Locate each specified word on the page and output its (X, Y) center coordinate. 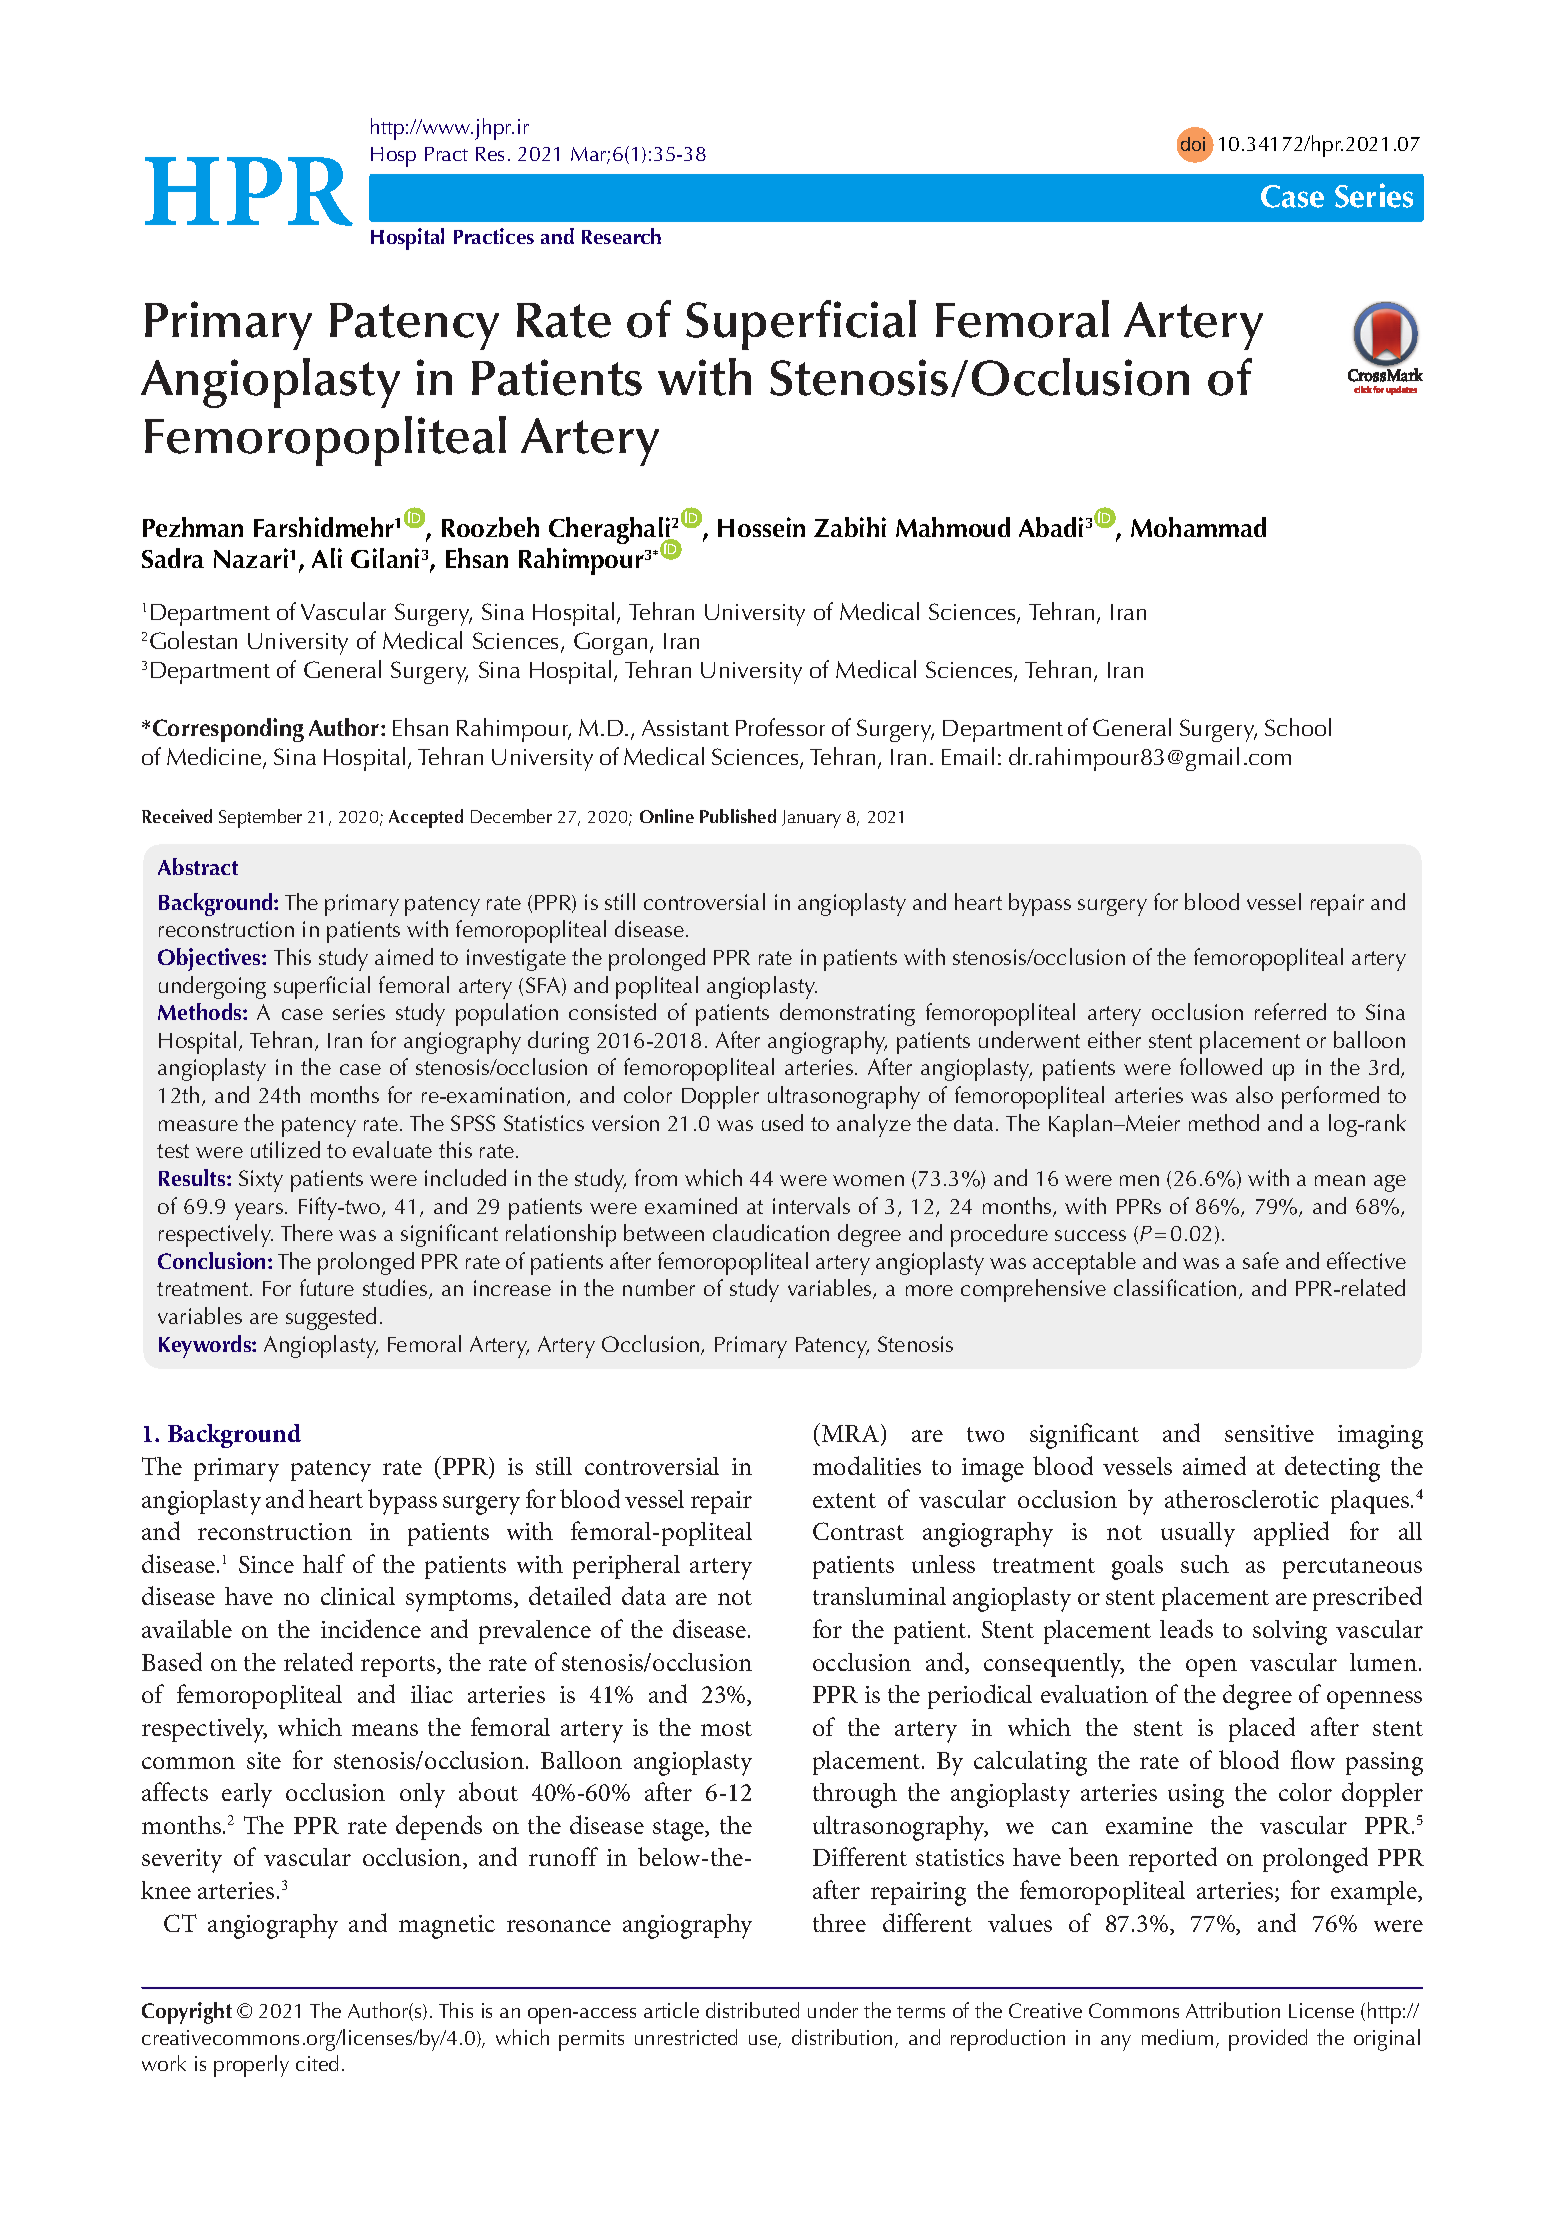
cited (317, 2063)
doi (1193, 144)
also (1254, 1094)
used (782, 1122)
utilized (285, 1149)
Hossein (761, 527)
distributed (752, 2010)
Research (621, 236)
